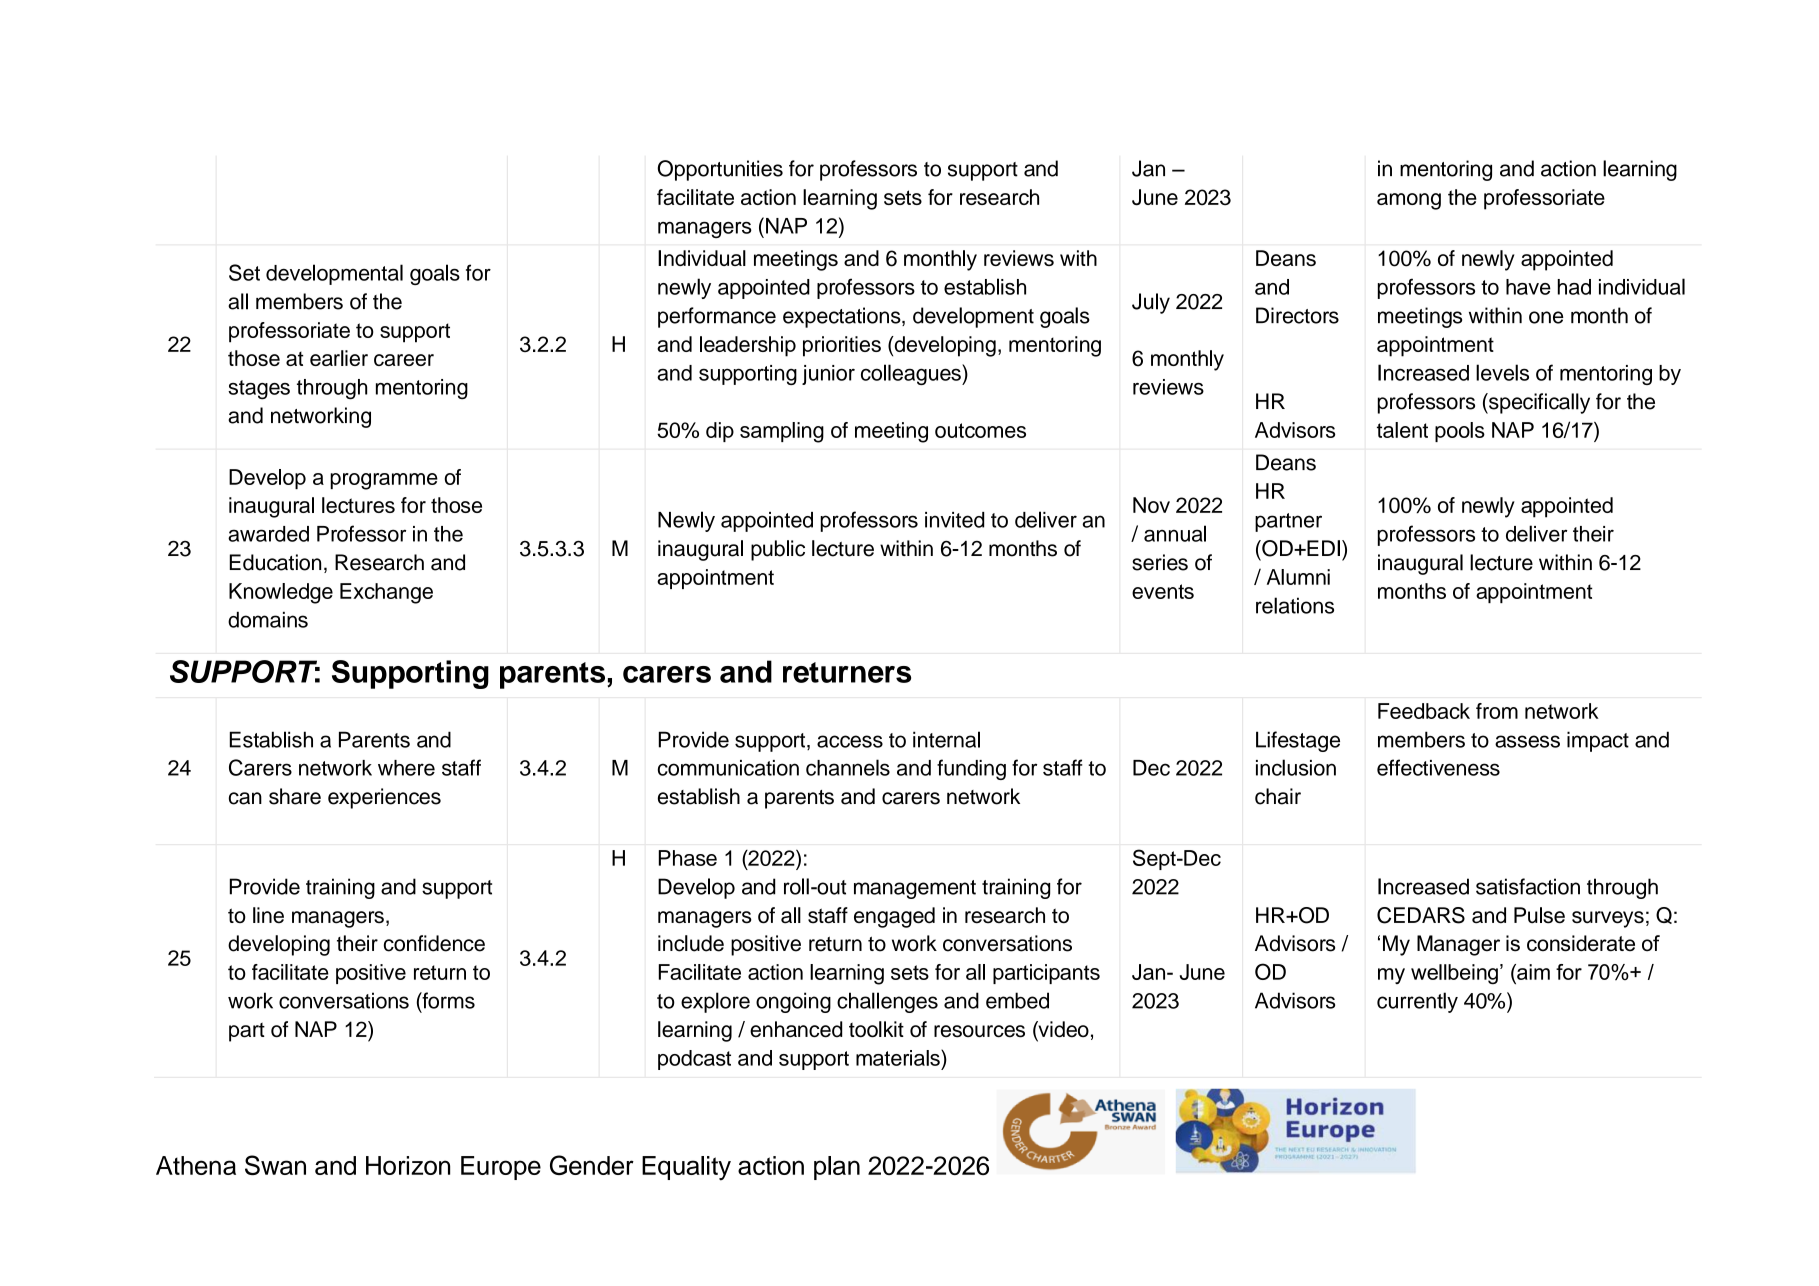 The width and height of the screenshot is (1819, 1286). I want to click on domains, so click(268, 620).
